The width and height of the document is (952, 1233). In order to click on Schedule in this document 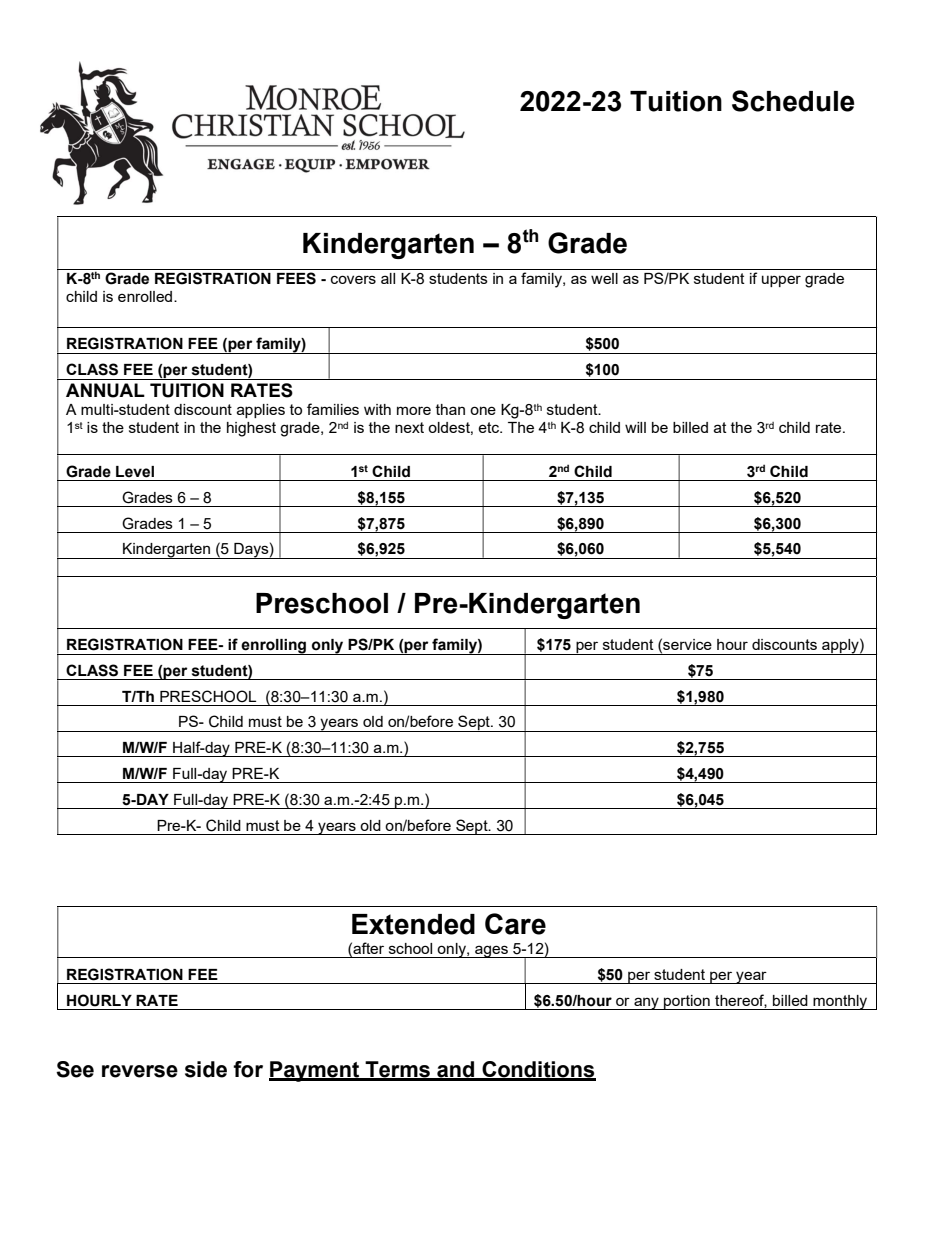, I will do `click(793, 101)`.
